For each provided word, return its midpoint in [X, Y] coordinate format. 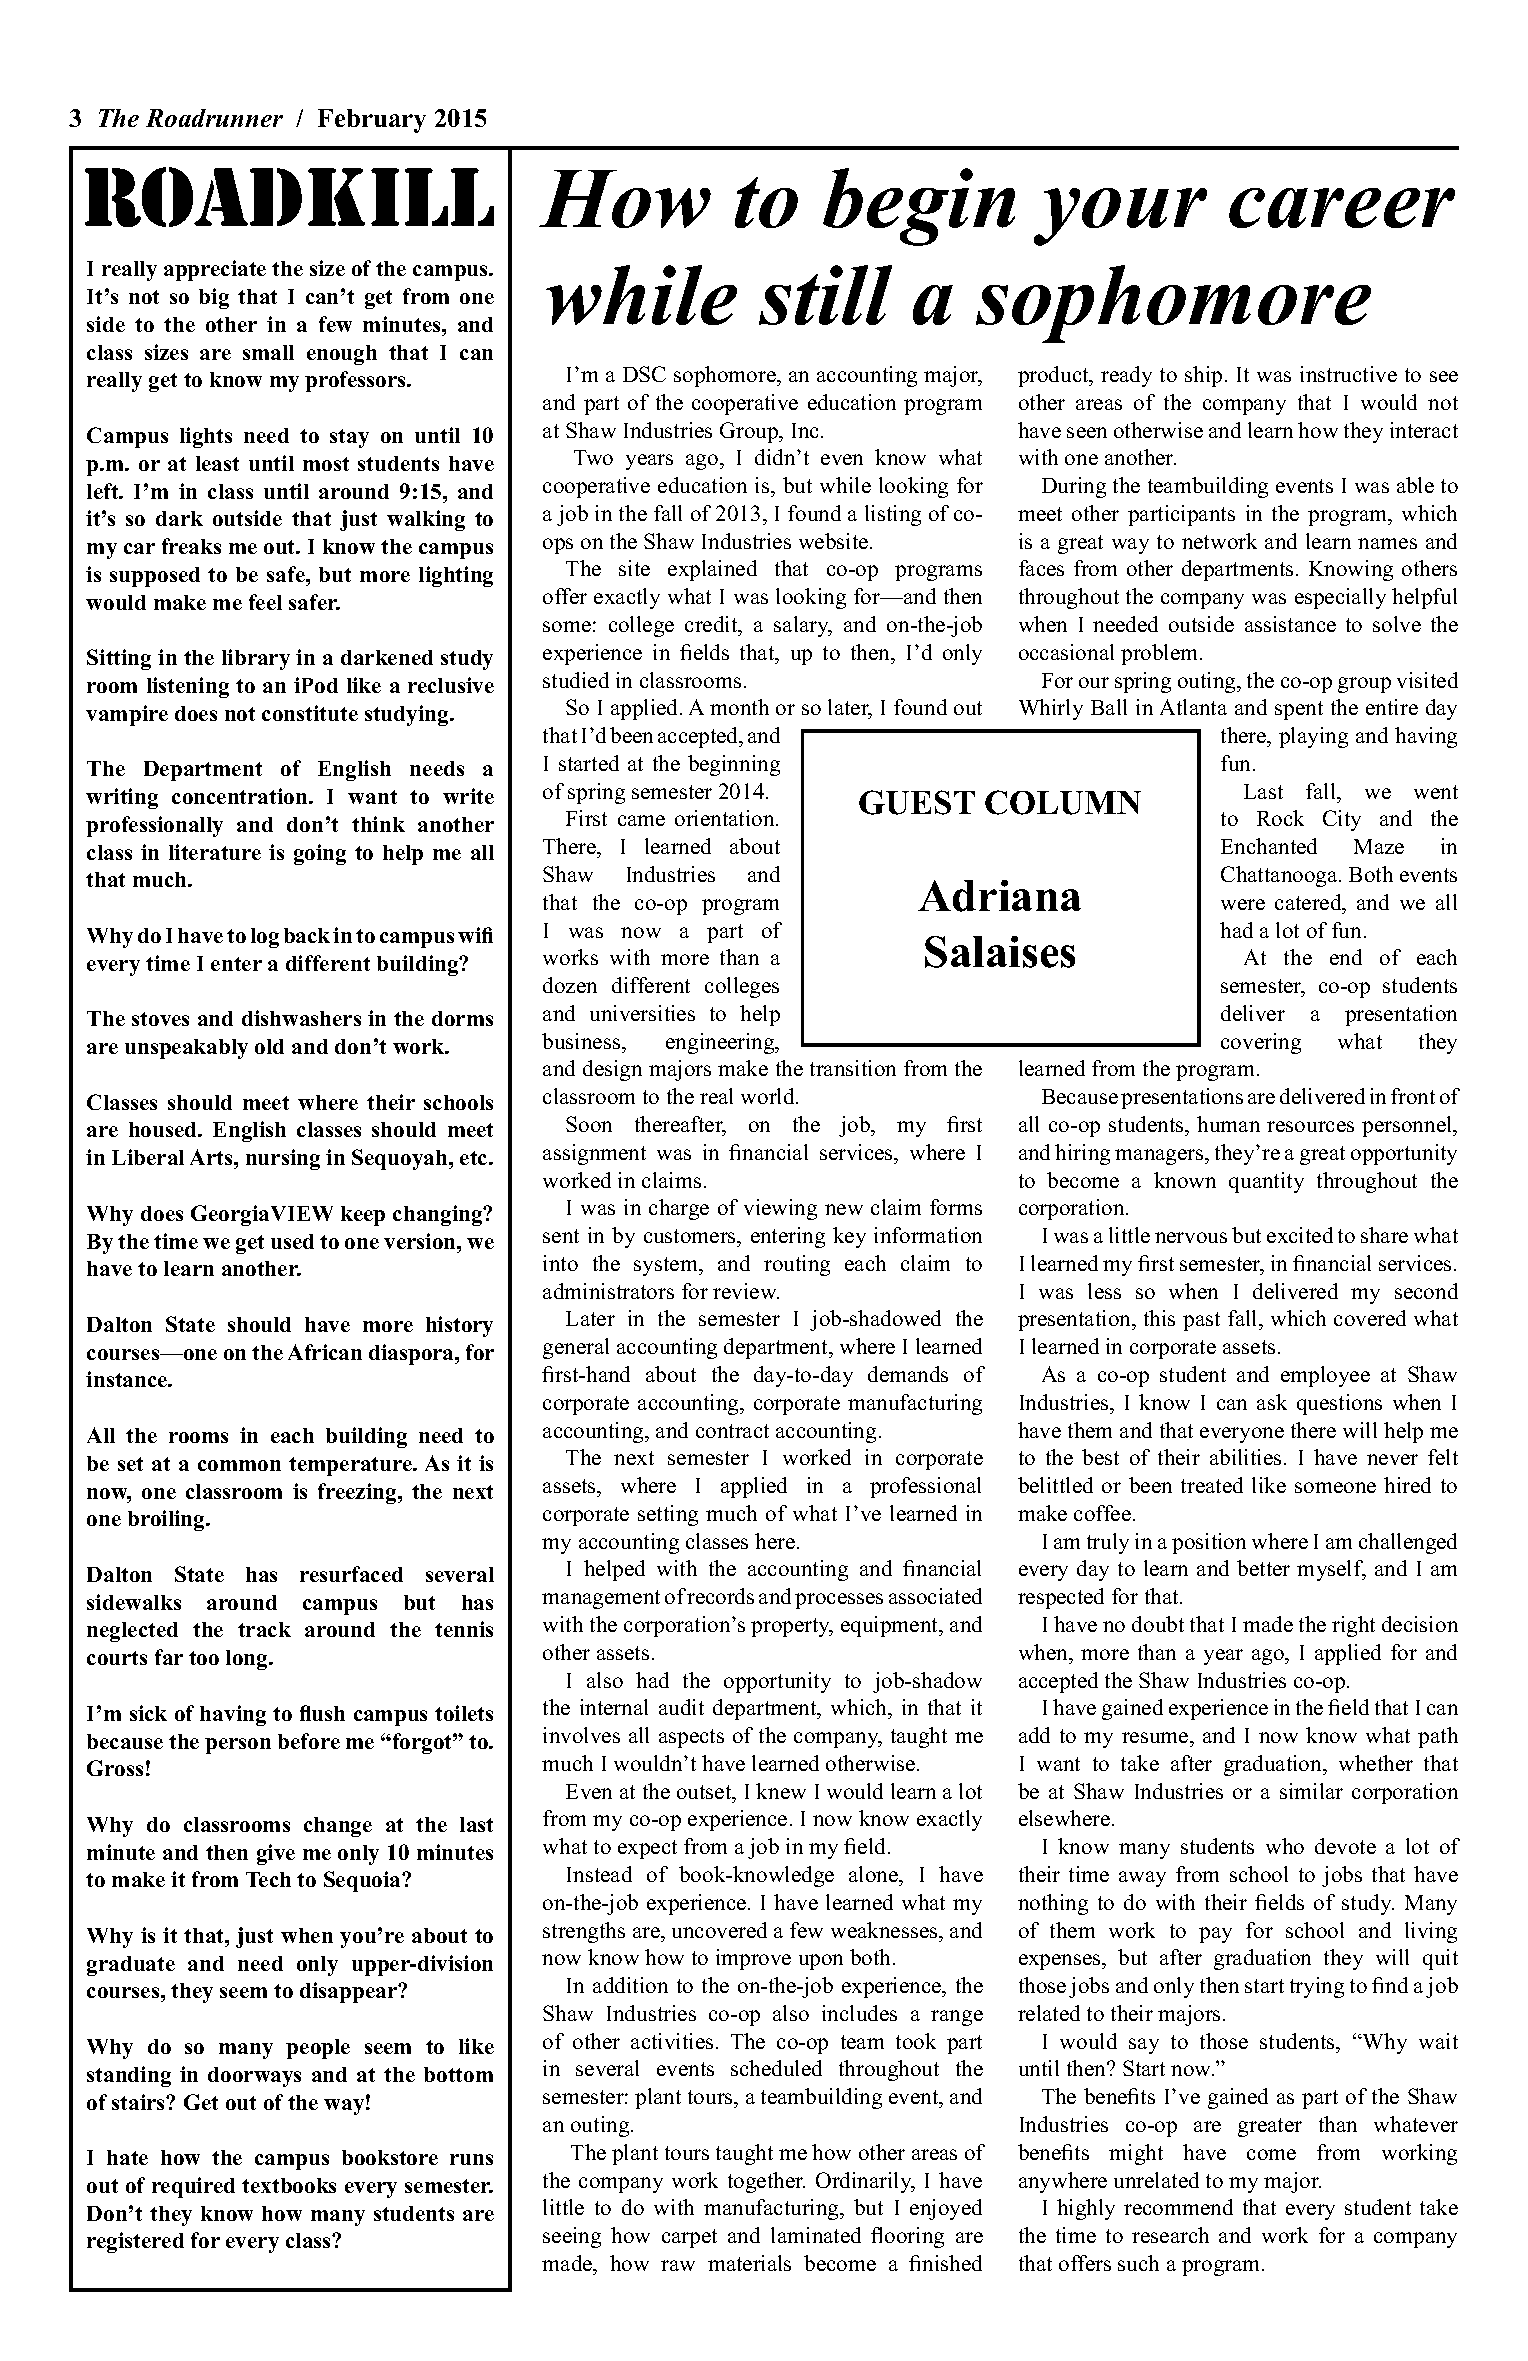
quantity [1266, 1182]
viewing [780, 1209]
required [193, 2187]
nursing [283, 1159]
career [1342, 208]
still [825, 295]
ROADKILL [289, 197]
